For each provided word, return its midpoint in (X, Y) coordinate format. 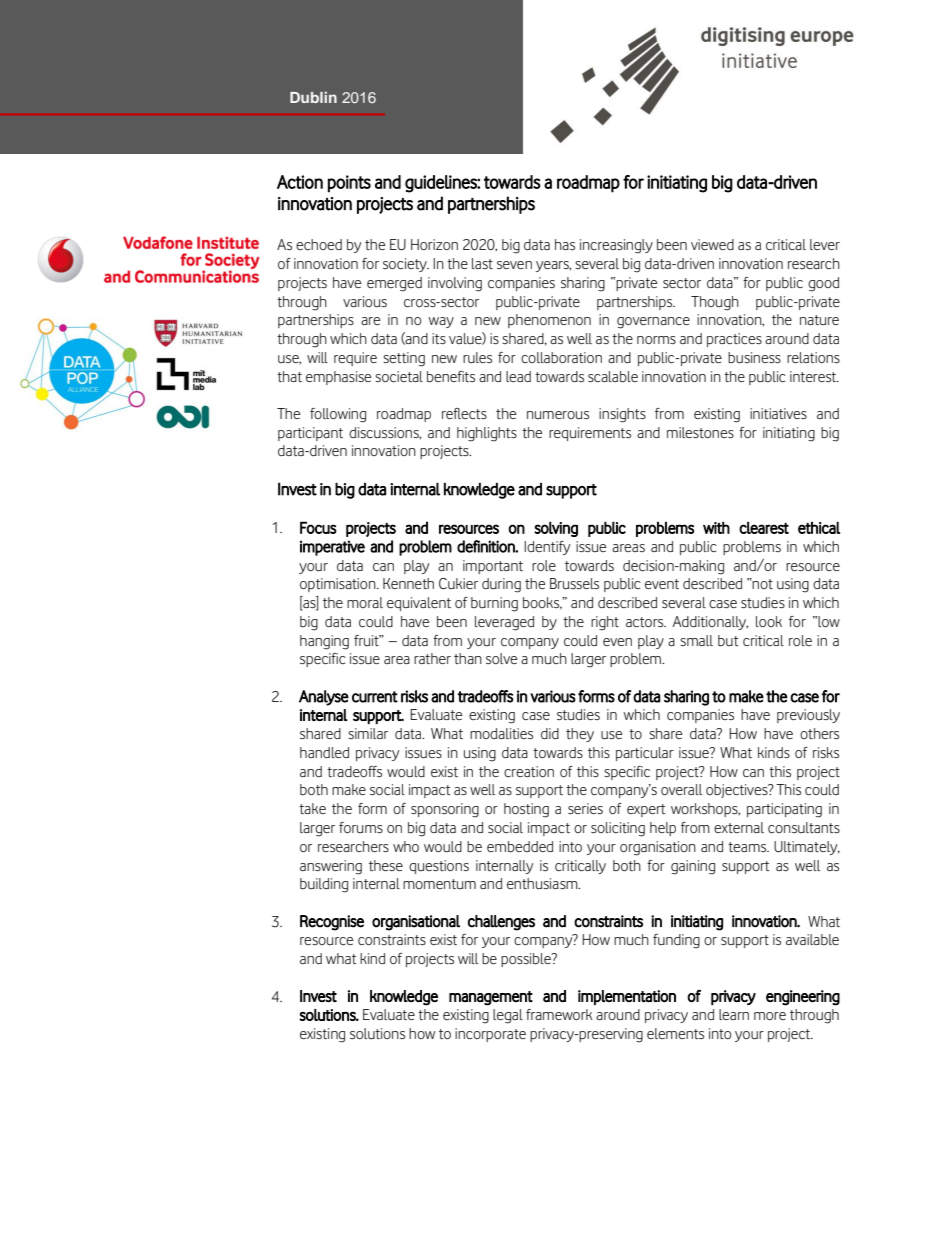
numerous (558, 415)
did (550, 733)
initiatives (778, 413)
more (770, 1016)
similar (368, 733)
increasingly (616, 246)
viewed (712, 244)
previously (808, 716)
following (338, 415)
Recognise (332, 923)
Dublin (313, 97)
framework (559, 1014)
